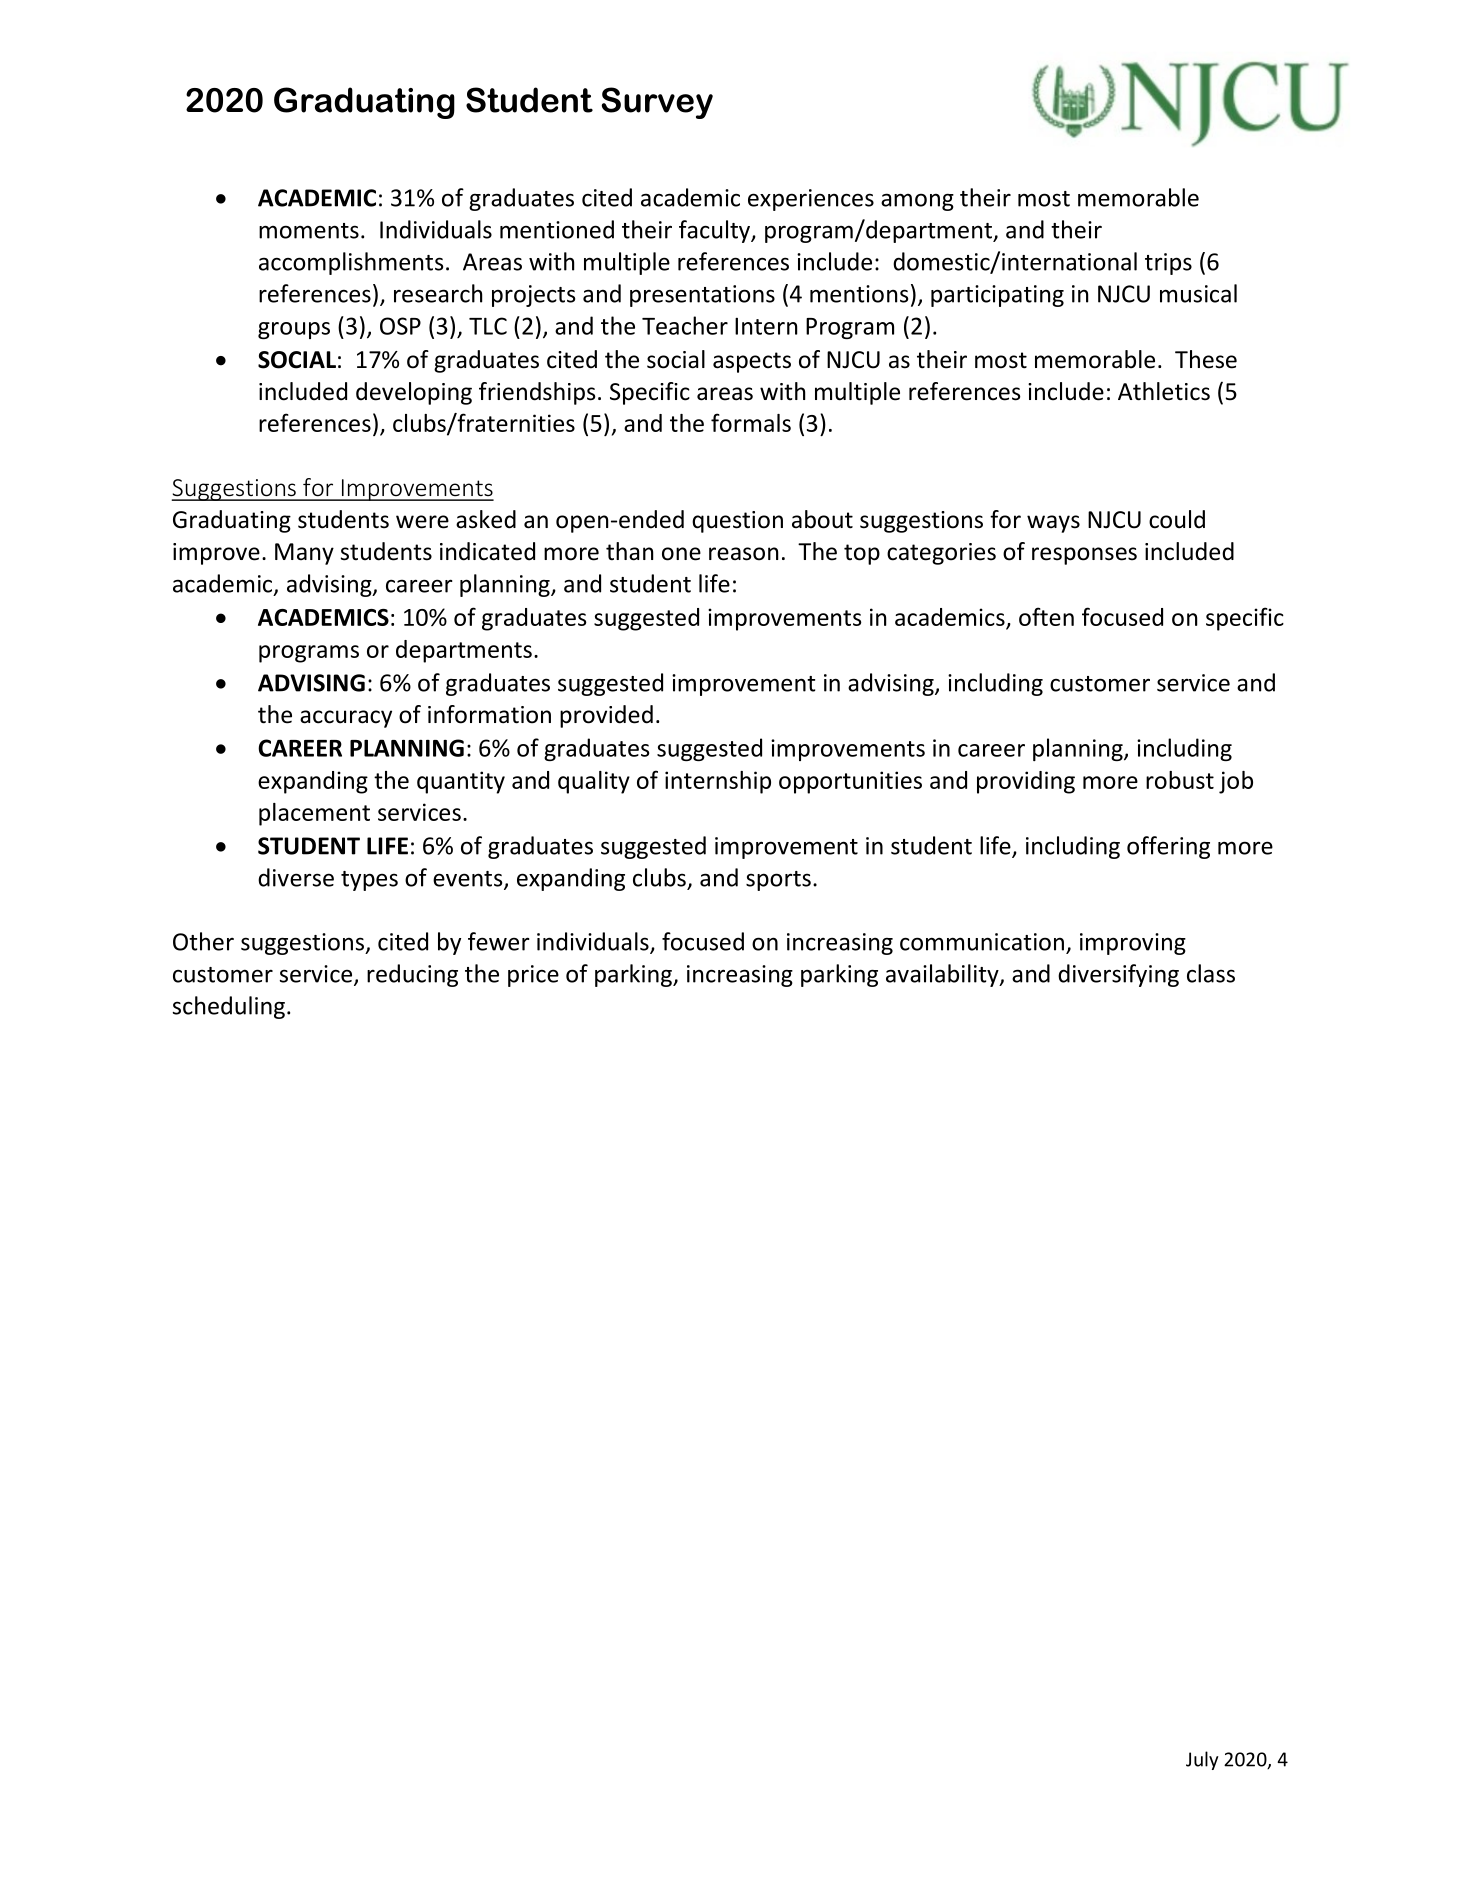 The height and width of the screenshot is (1890, 1460). I want to click on July, so click(1202, 1760).
